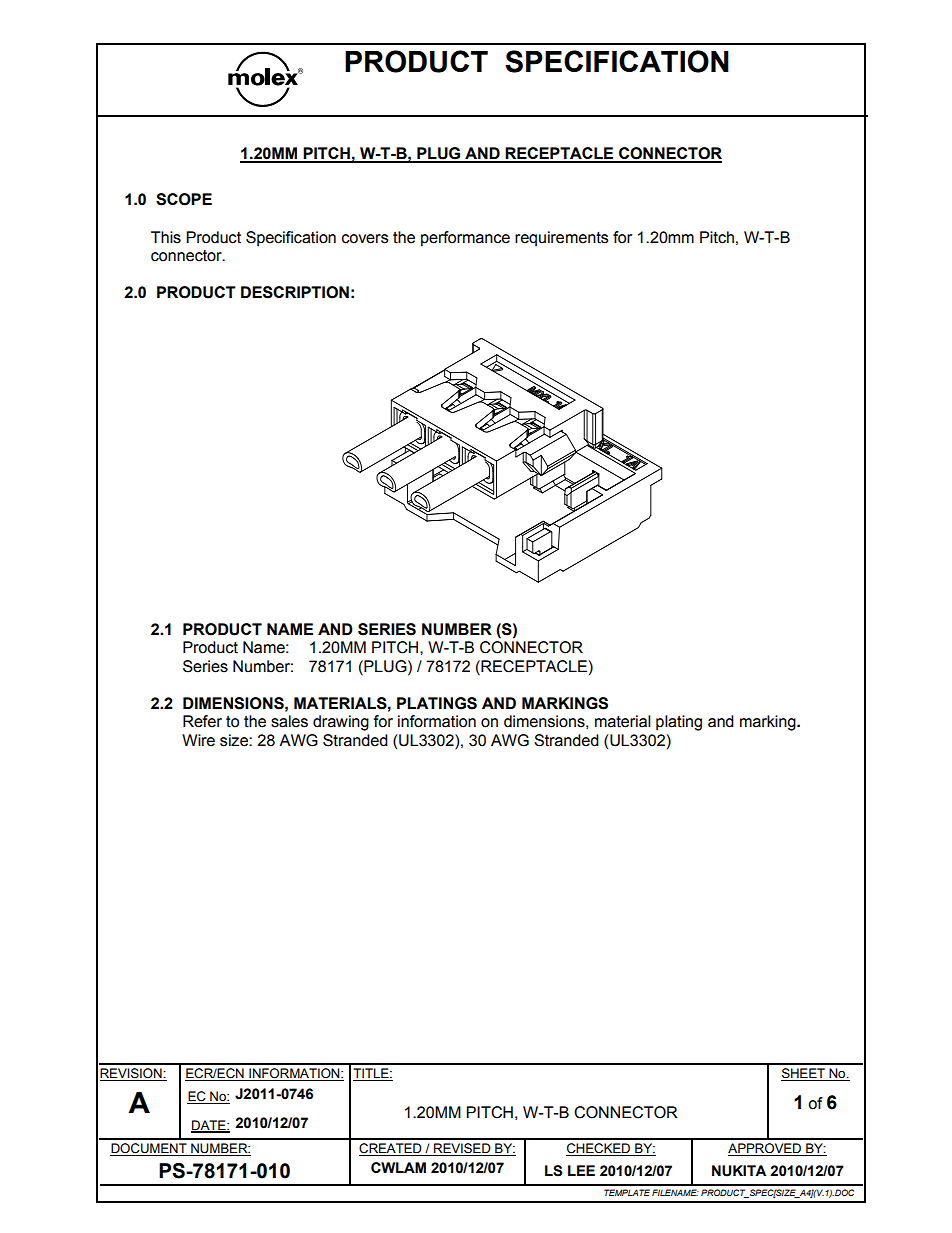 The width and height of the screenshot is (952, 1233). Describe the element at coordinates (289, 721) in the screenshot. I see `sales` at that location.
